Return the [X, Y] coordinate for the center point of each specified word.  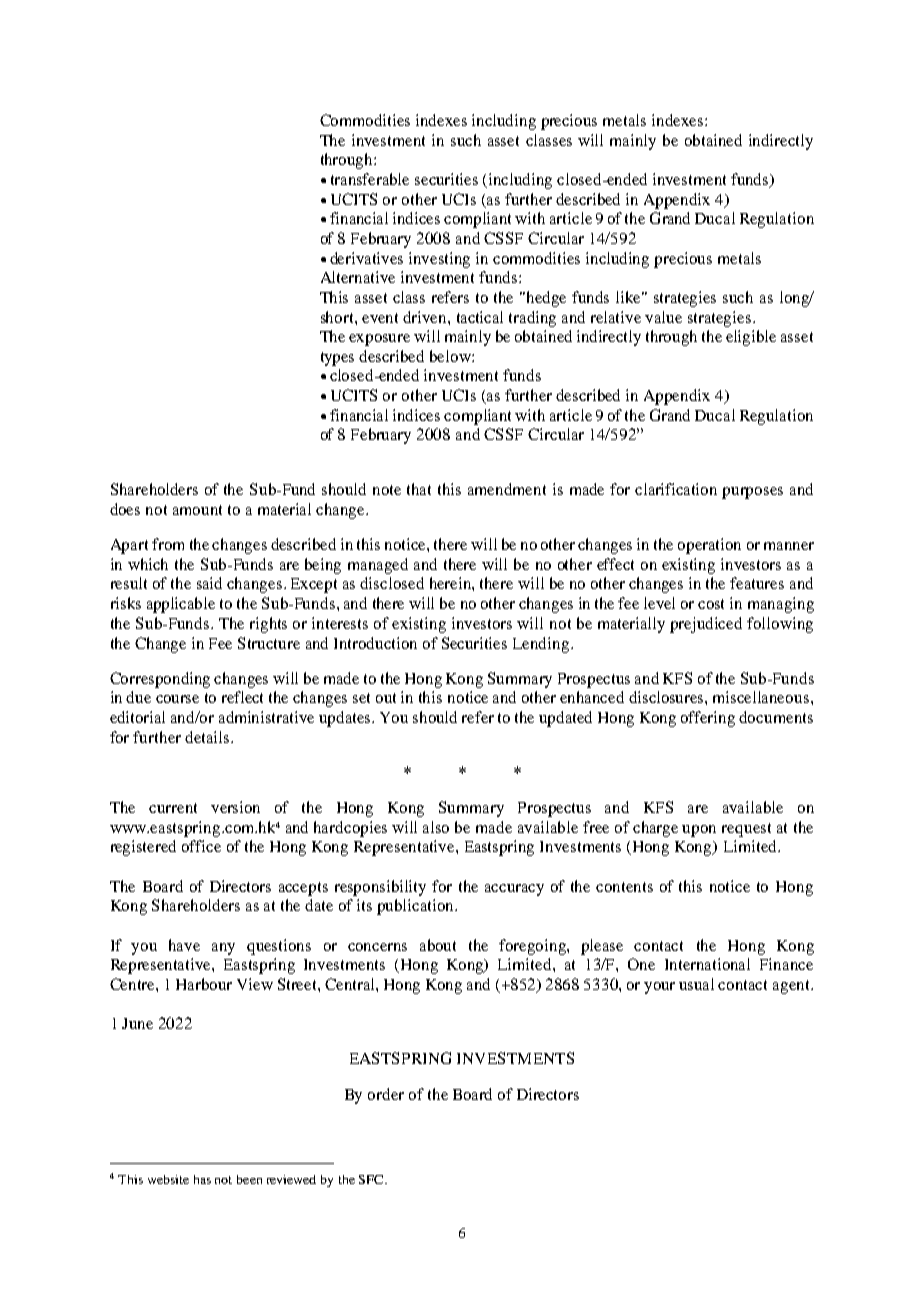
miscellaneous [762, 697]
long [795, 299]
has [202, 1179]
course [177, 699]
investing [439, 260]
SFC [372, 1179]
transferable [370, 179]
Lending [541, 645]
